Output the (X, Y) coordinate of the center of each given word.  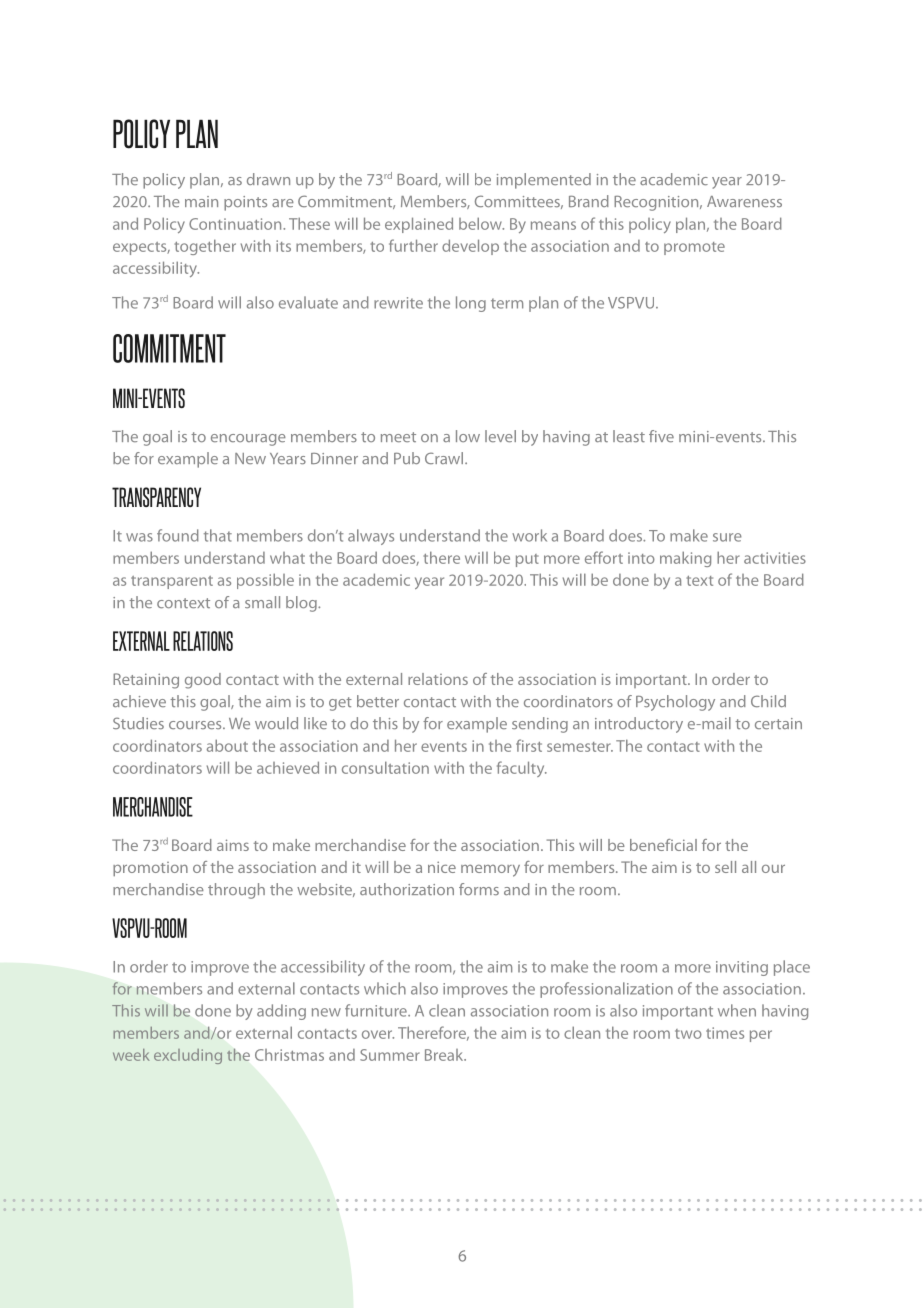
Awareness (744, 201)
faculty (522, 769)
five (661, 436)
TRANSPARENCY (156, 497)
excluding (188, 1056)
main (201, 201)
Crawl (445, 458)
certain (778, 723)
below (481, 223)
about (227, 745)
